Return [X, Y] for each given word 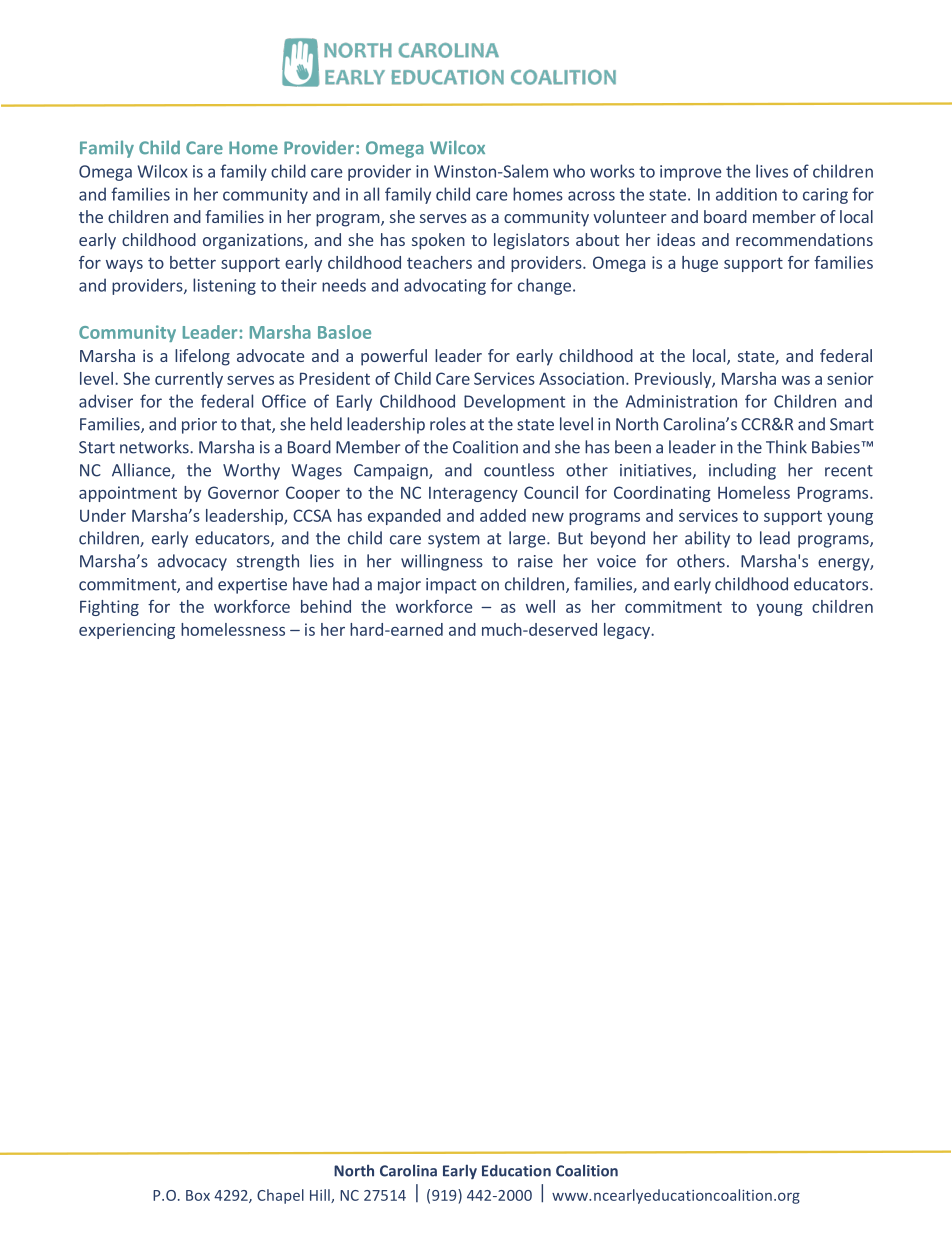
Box [198, 1195]
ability [707, 539]
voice [616, 561]
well [540, 606]
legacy [628, 631]
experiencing [127, 631]
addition [746, 194]
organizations [254, 242]
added [503, 515]
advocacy [192, 562]
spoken [438, 241]
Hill [321, 1196]
